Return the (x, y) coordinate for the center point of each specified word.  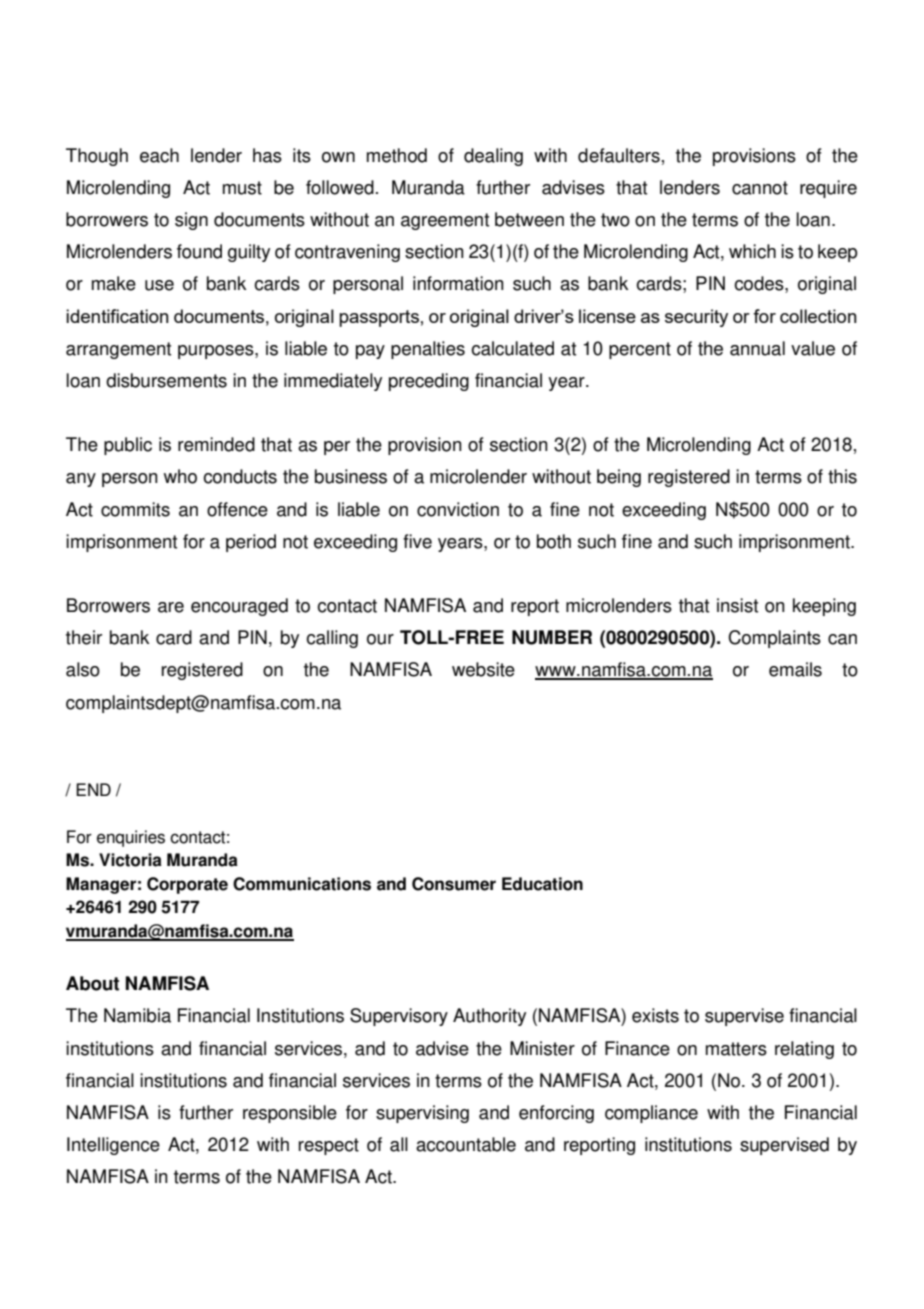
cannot (760, 188)
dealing (493, 157)
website (483, 669)
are (171, 607)
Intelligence (113, 1146)
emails (795, 669)
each (159, 155)
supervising (422, 1114)
